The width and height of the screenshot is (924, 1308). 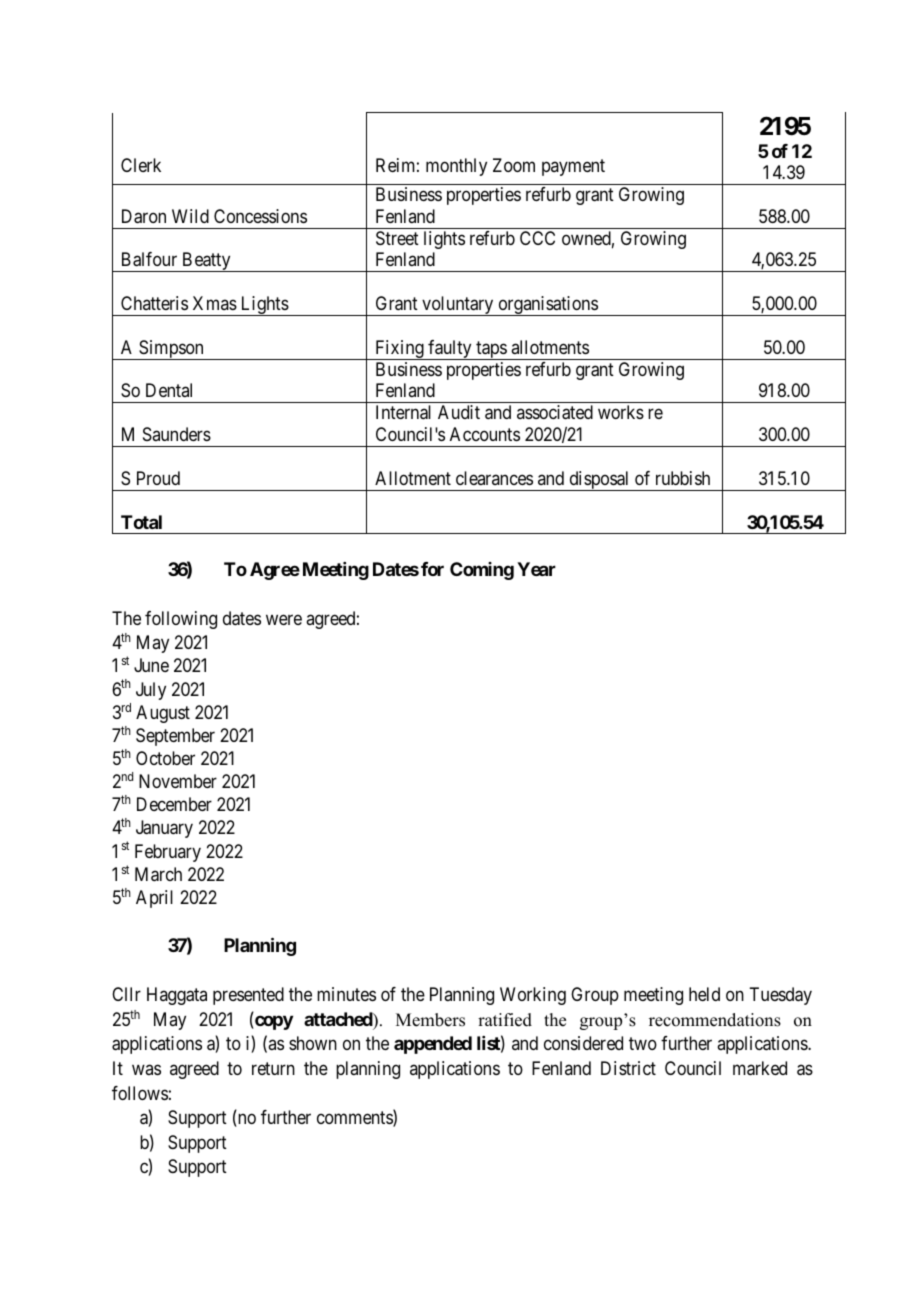 I want to click on appended, so click(x=433, y=1045).
